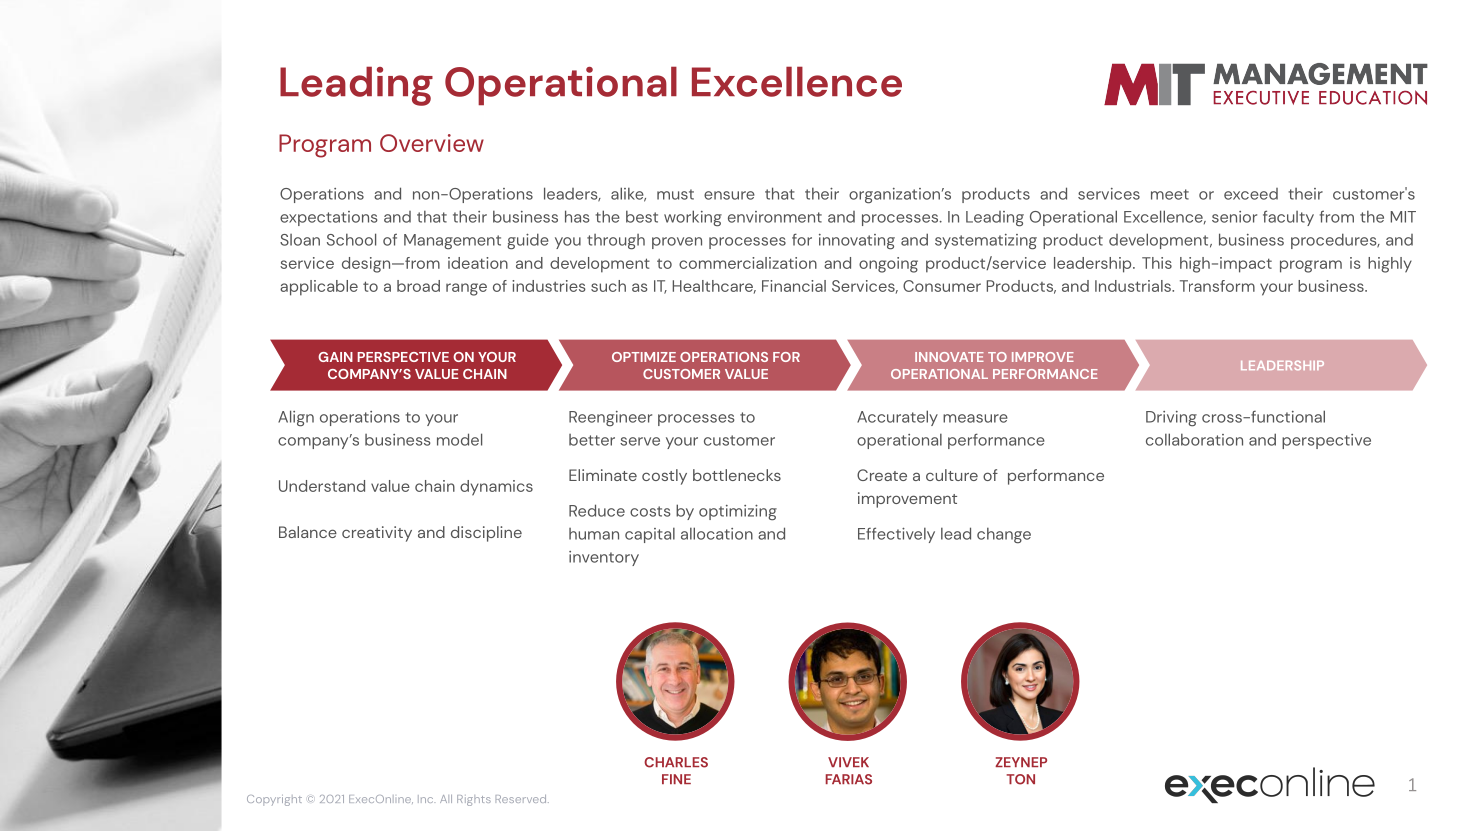 Image resolution: width=1477 pixels, height=831 pixels. What do you see at coordinates (418, 286) in the image?
I see `broad` at bounding box center [418, 286].
